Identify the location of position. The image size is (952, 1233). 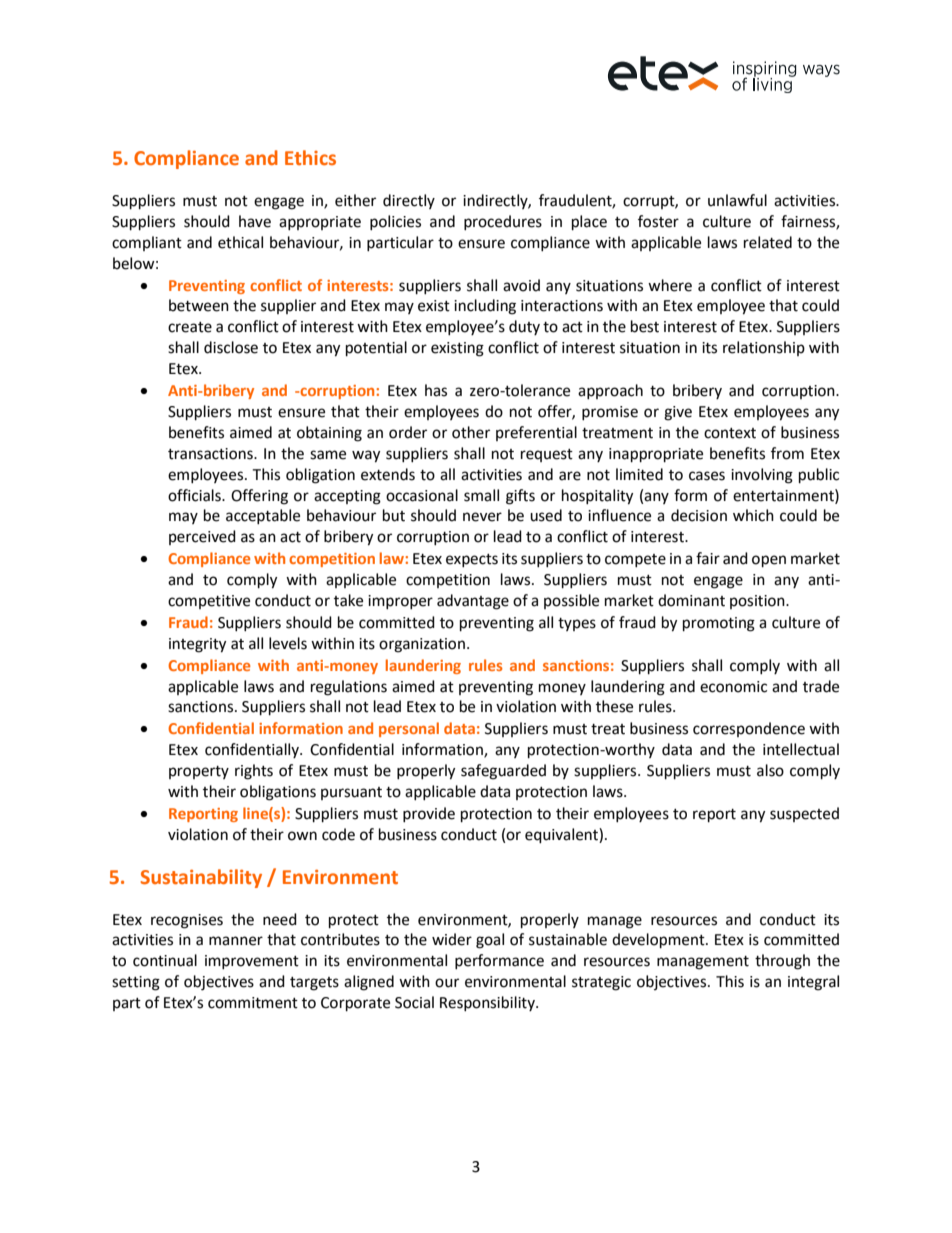
(758, 602).
